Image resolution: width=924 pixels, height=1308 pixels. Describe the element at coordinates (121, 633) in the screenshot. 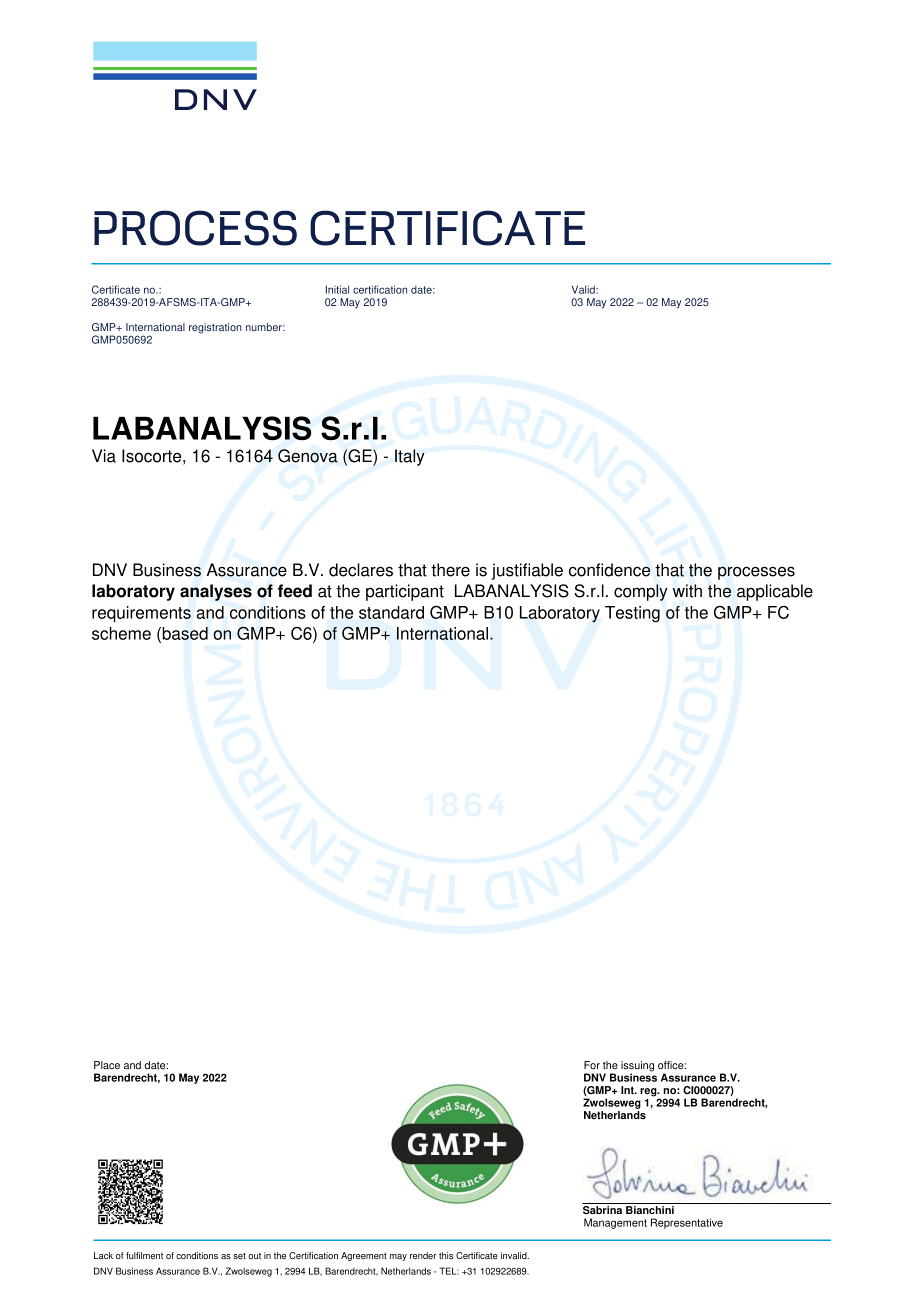

I see `scheme` at that location.
